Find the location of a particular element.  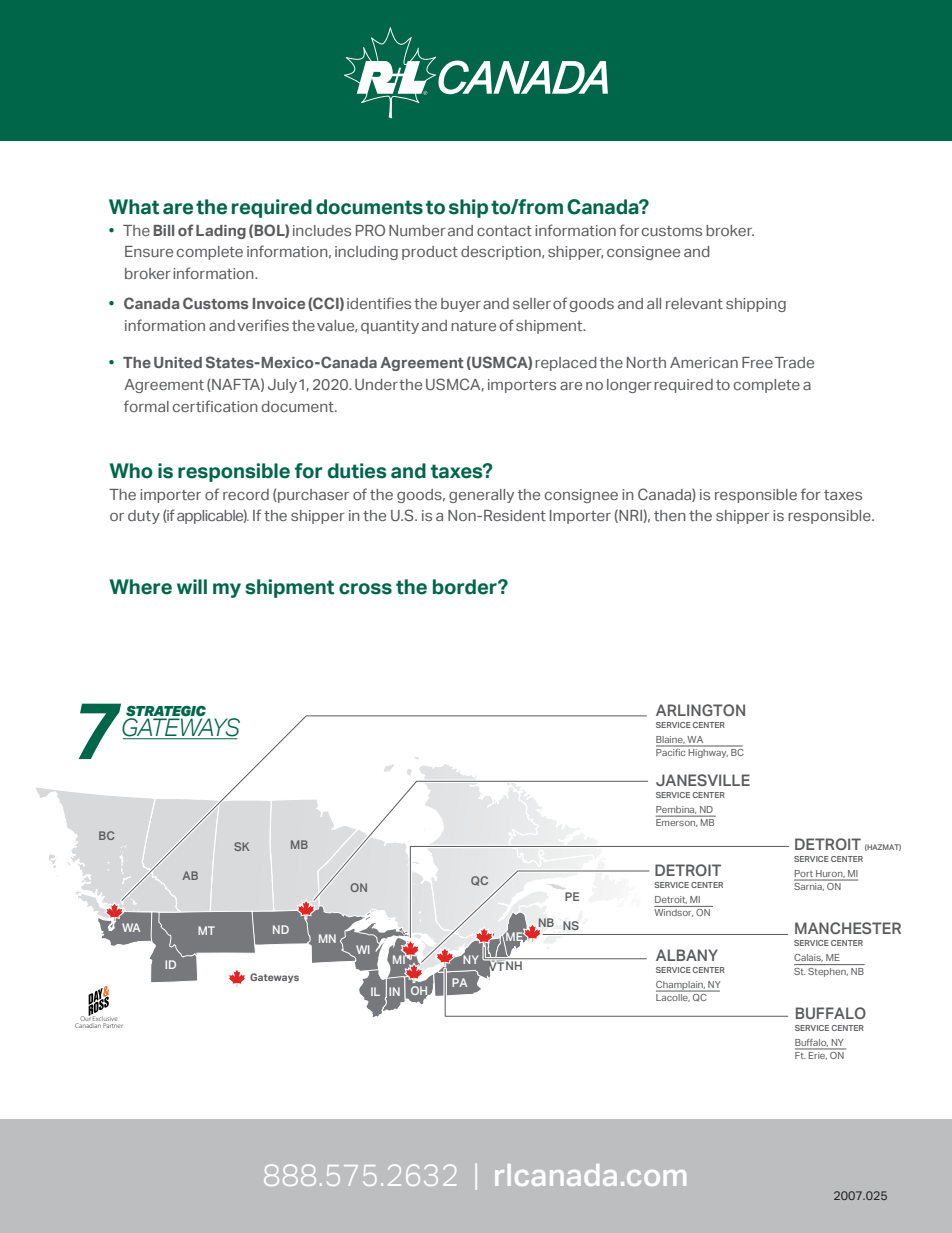

contact is located at coordinates (504, 231).
